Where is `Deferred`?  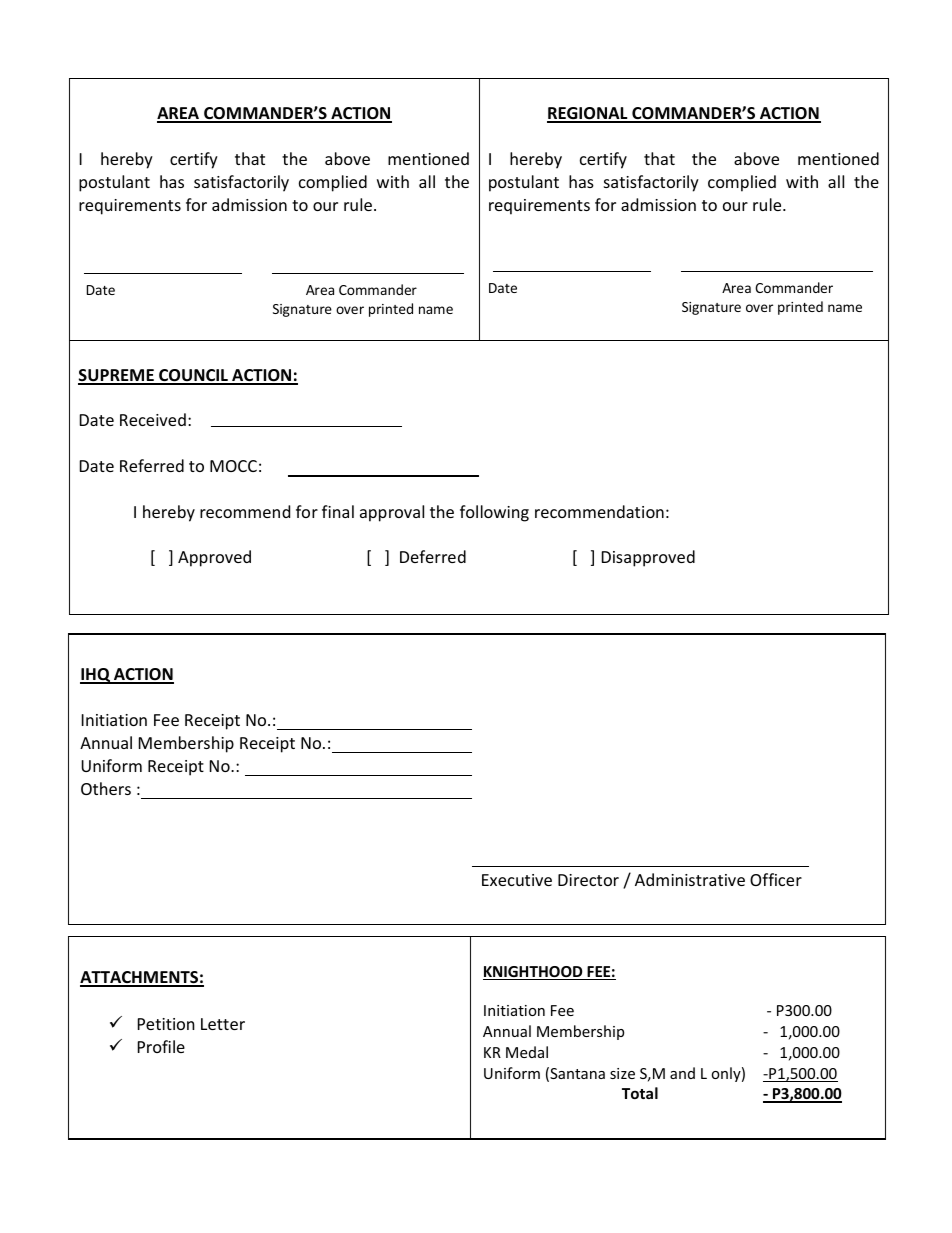 Deferred is located at coordinates (433, 556).
